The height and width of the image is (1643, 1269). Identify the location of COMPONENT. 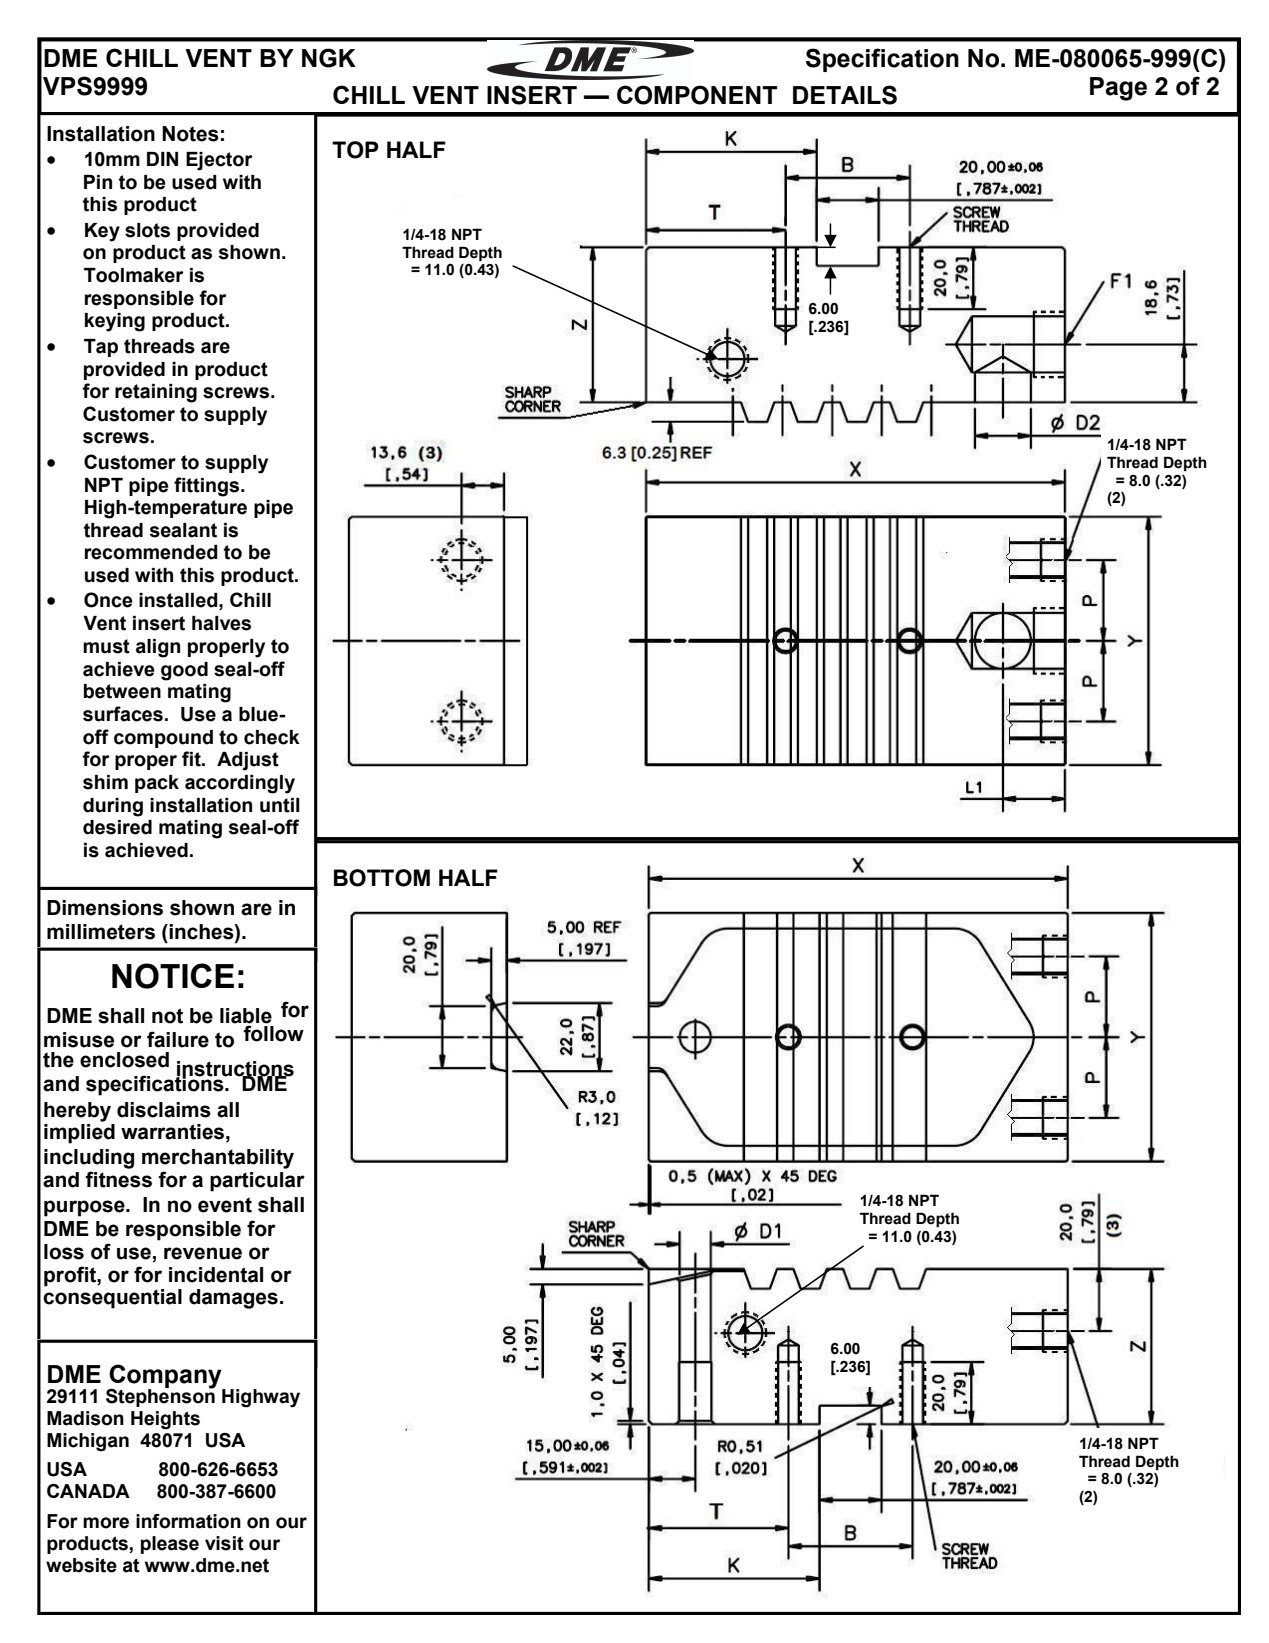
(697, 95).
